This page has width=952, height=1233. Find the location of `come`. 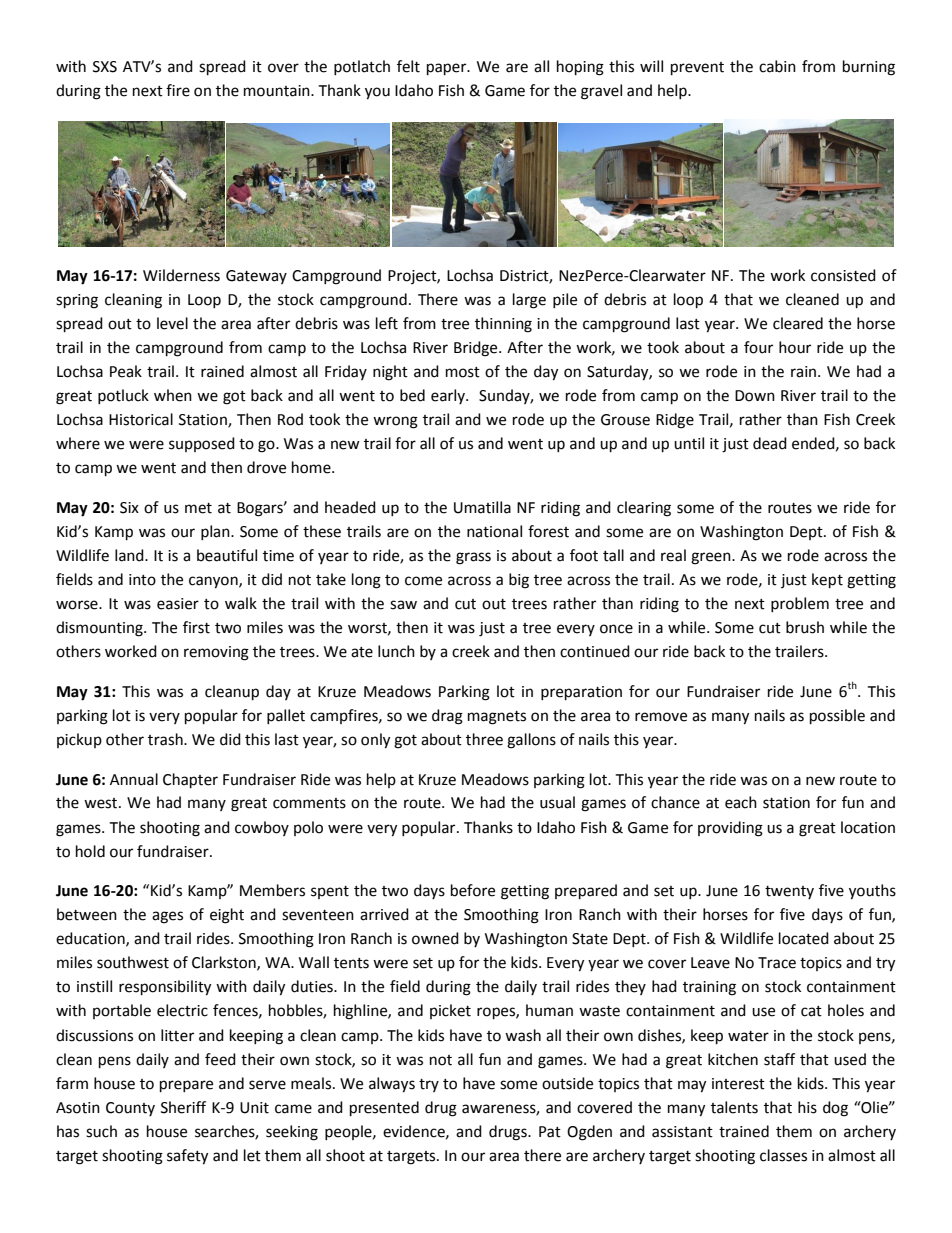

come is located at coordinates (423, 581).
